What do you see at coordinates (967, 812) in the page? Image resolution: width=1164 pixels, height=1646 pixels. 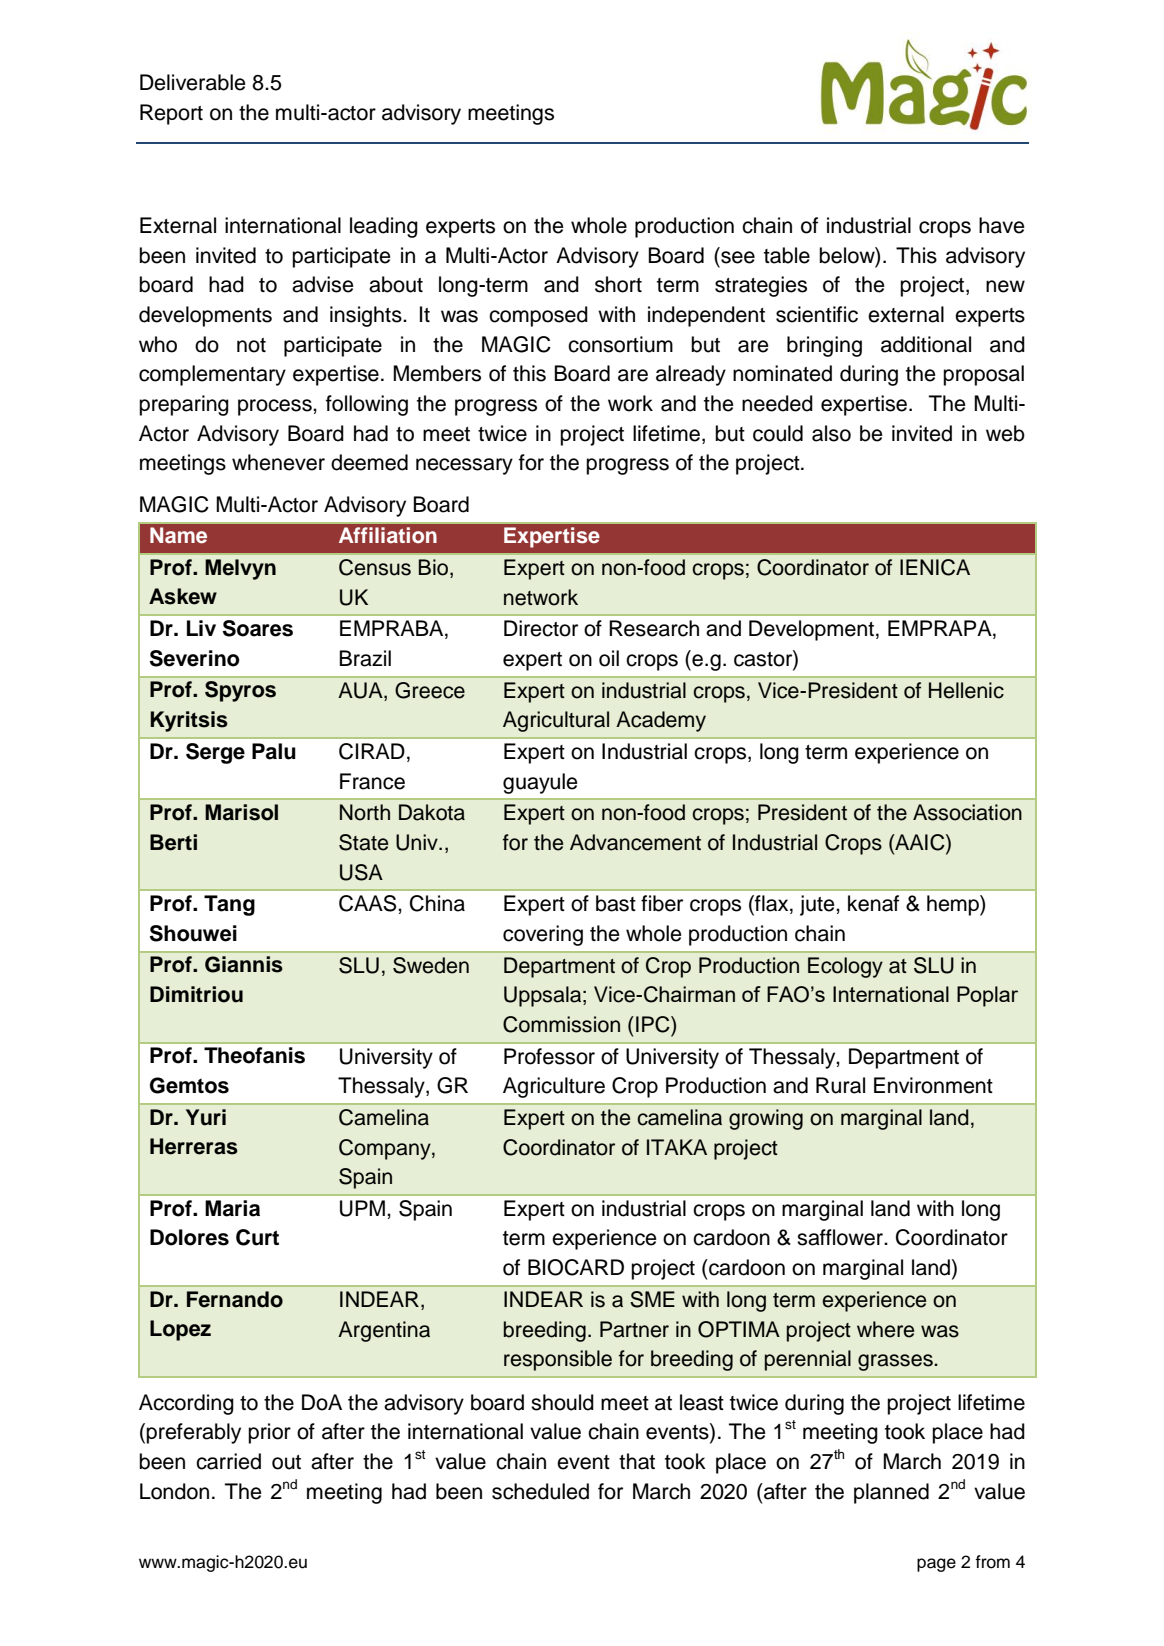 I see `Association` at bounding box center [967, 812].
